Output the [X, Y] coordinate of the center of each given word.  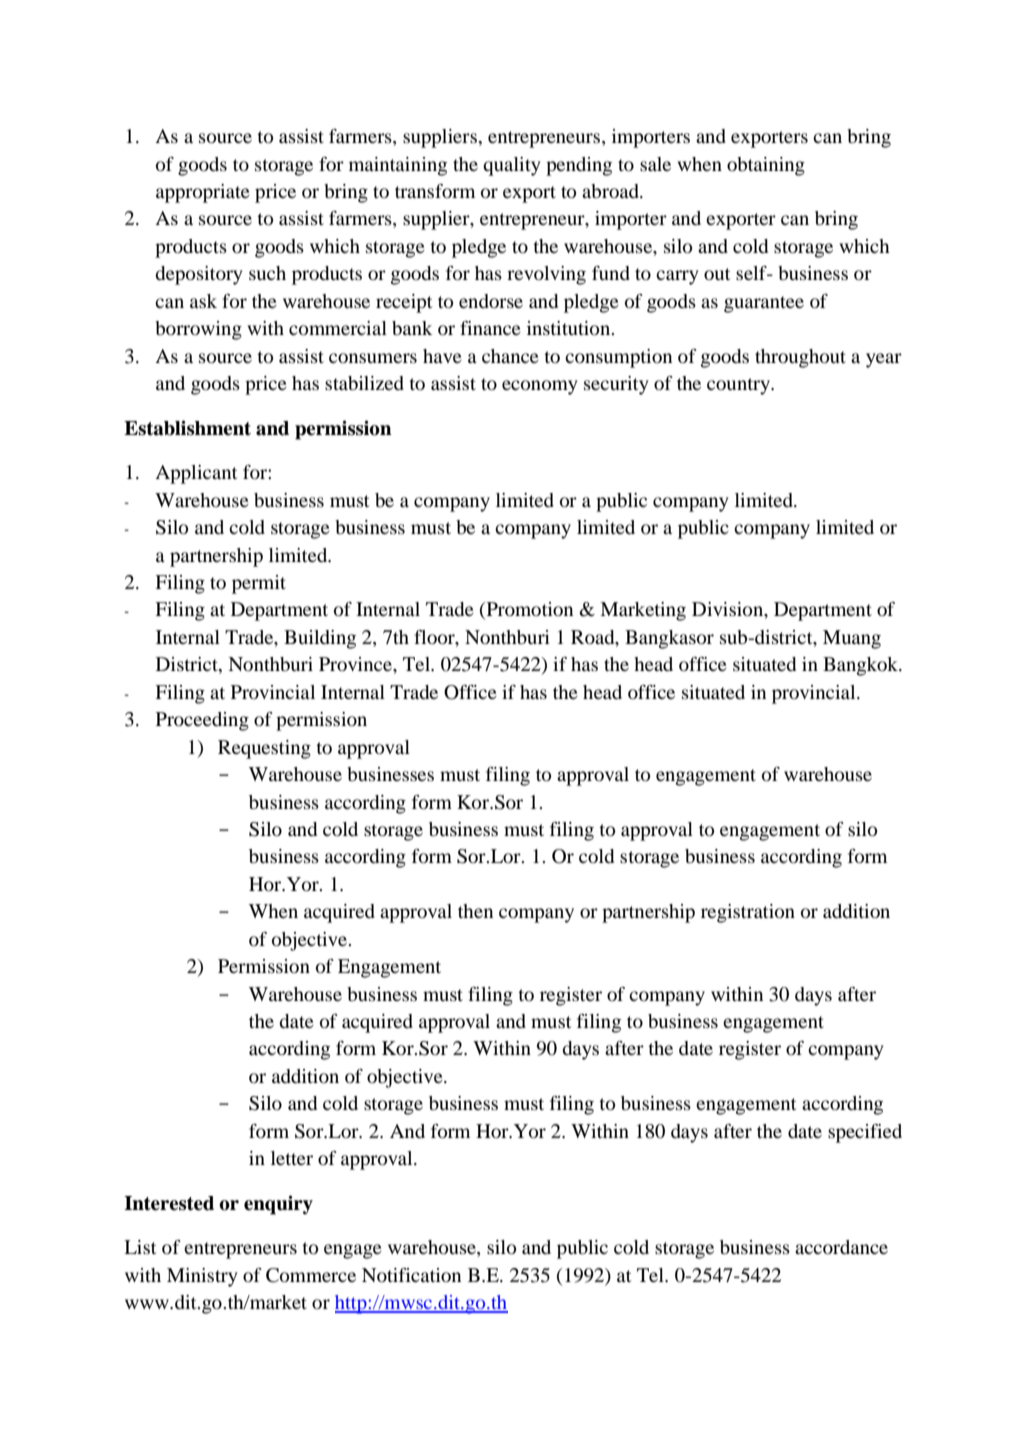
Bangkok [862, 666]
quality [512, 166]
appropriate [203, 193]
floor [435, 638]
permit [259, 584]
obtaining [766, 166]
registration [748, 913]
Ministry [202, 1277]
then [475, 911]
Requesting [264, 749]
